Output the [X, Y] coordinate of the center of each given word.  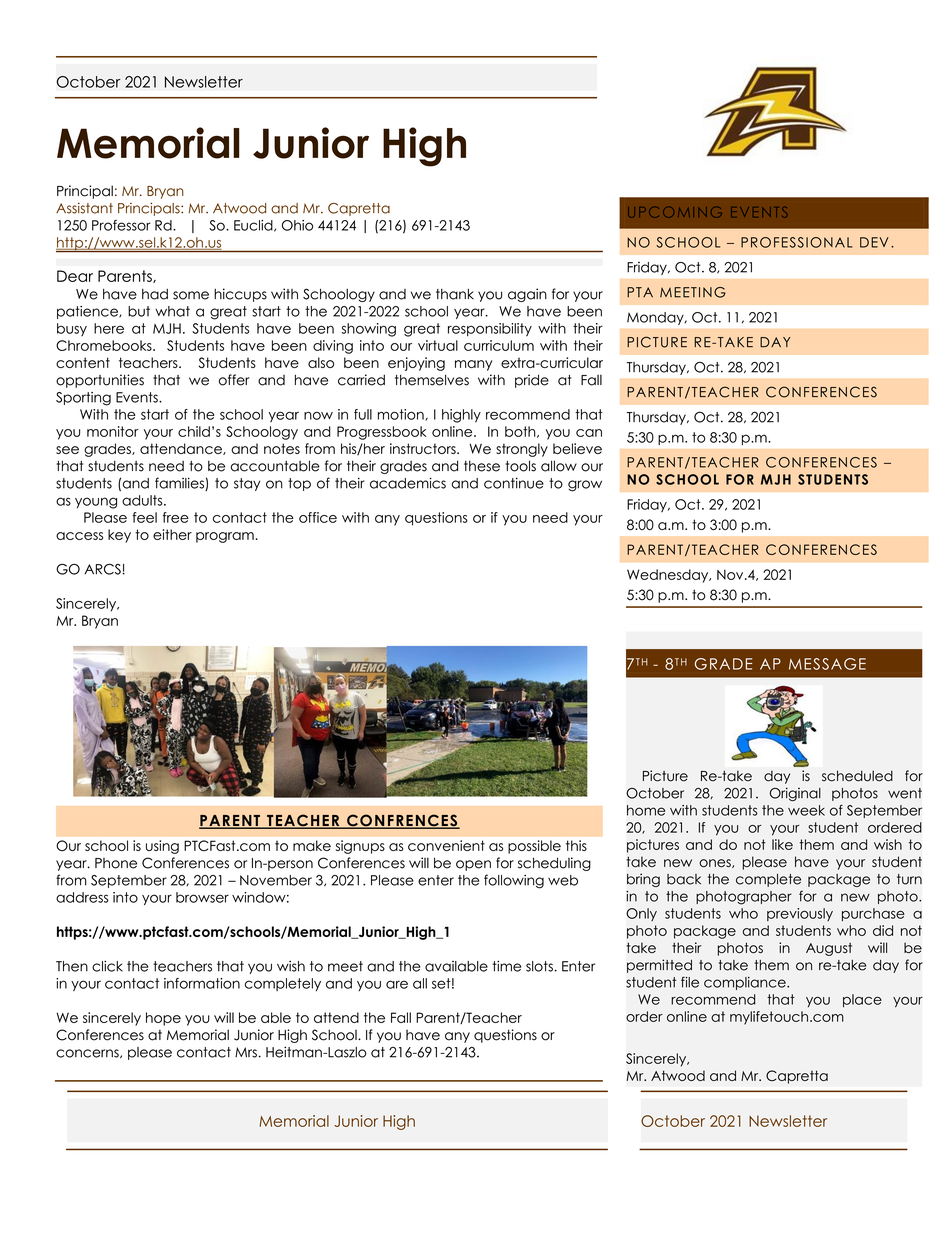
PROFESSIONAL [797, 242]
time [506, 966]
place [862, 1000]
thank [455, 294]
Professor [121, 225]
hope [163, 1019]
